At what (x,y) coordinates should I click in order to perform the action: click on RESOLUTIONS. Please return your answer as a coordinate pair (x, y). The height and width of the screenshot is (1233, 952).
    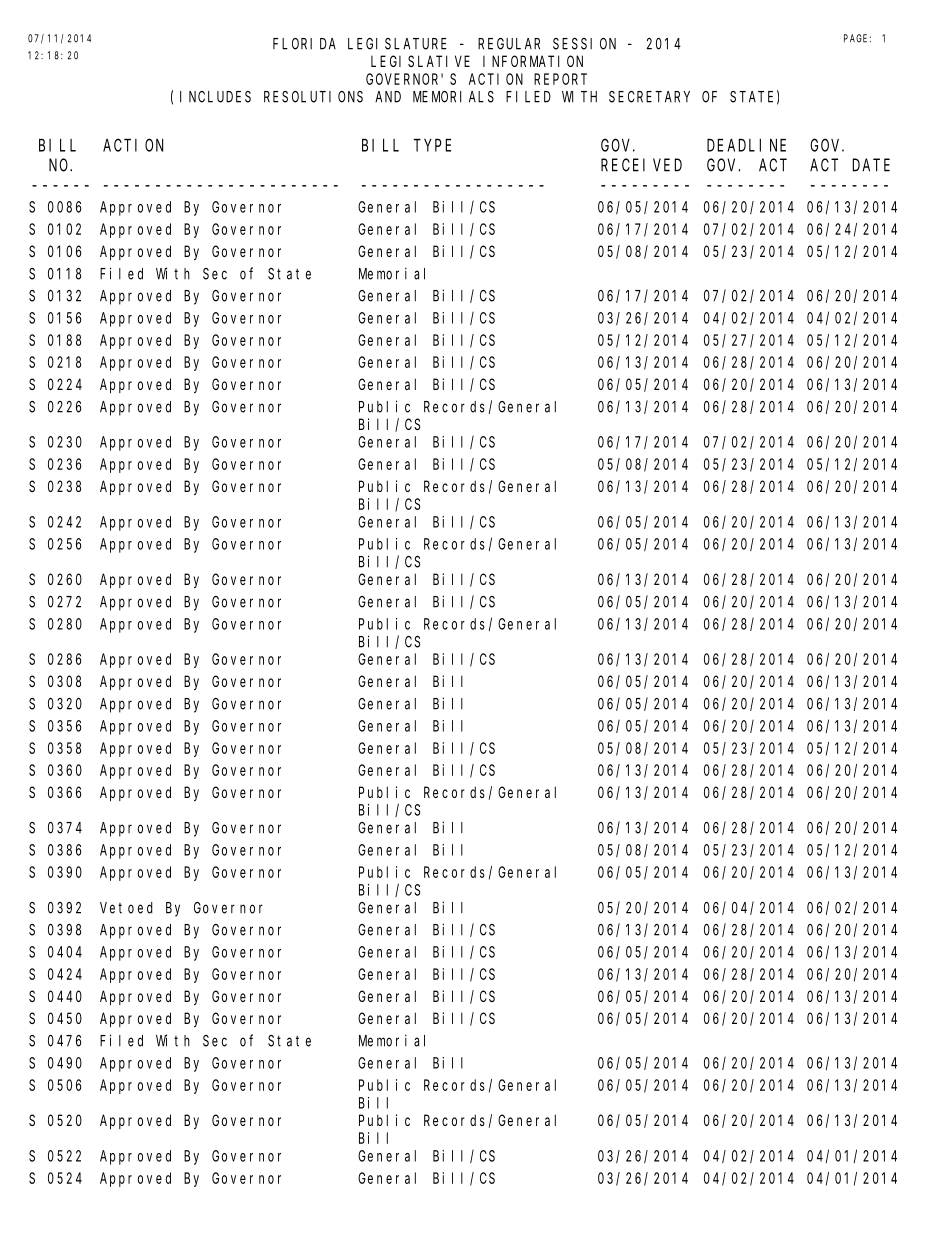
    Looking at the image, I should click on (313, 97).
